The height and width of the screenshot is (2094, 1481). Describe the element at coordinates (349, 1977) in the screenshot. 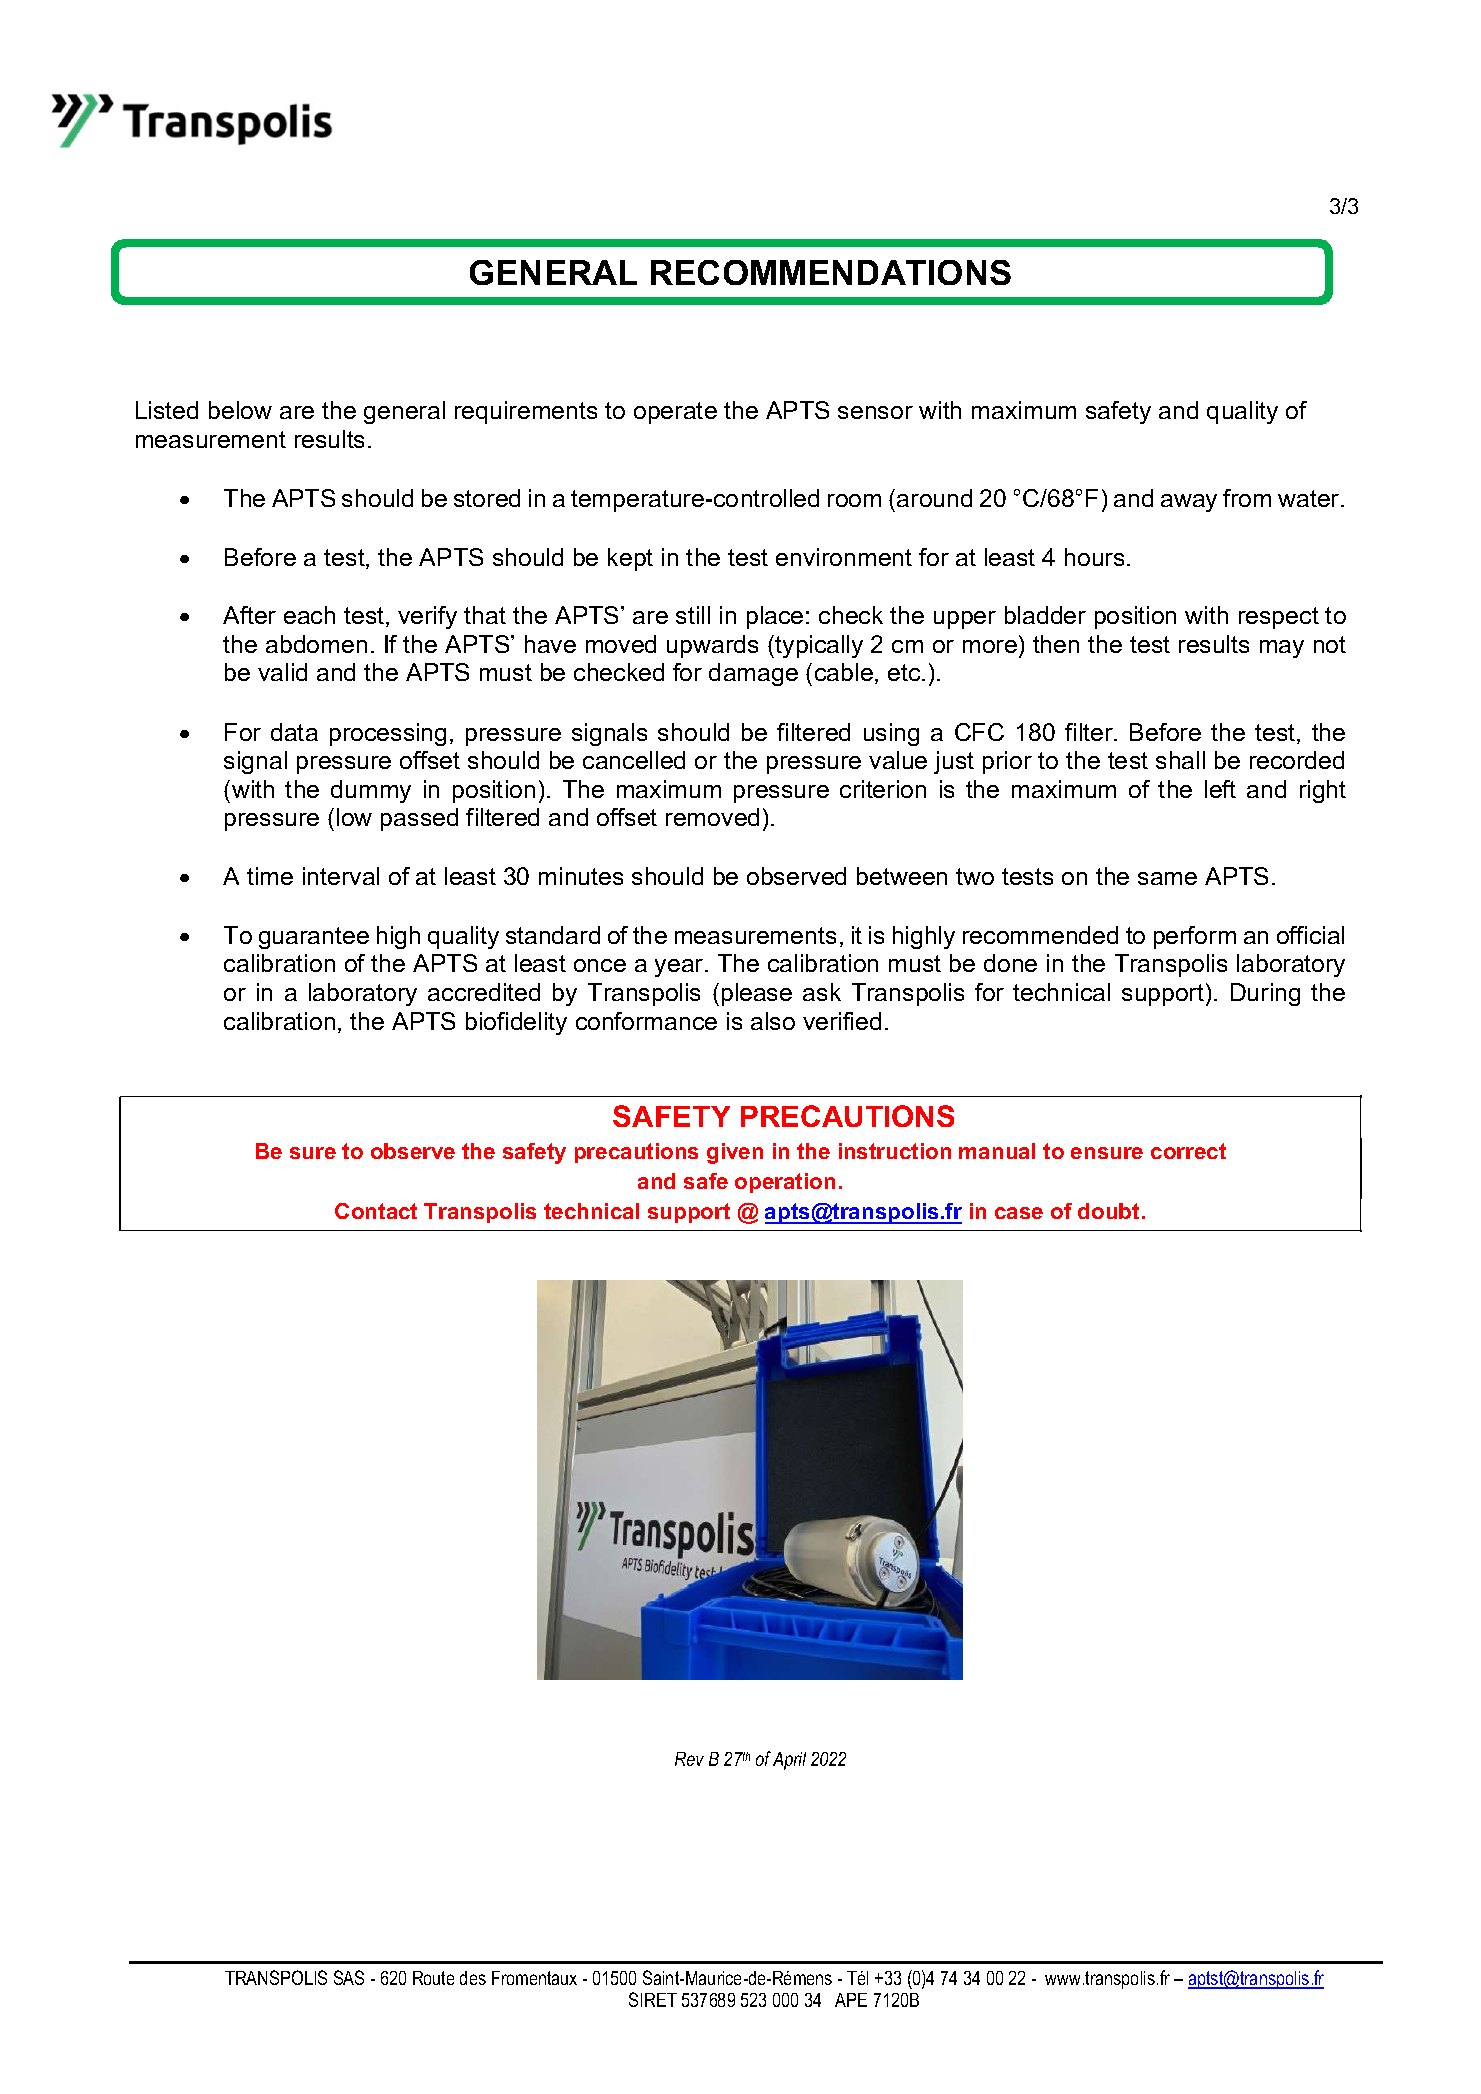

I see `SAS` at that location.
